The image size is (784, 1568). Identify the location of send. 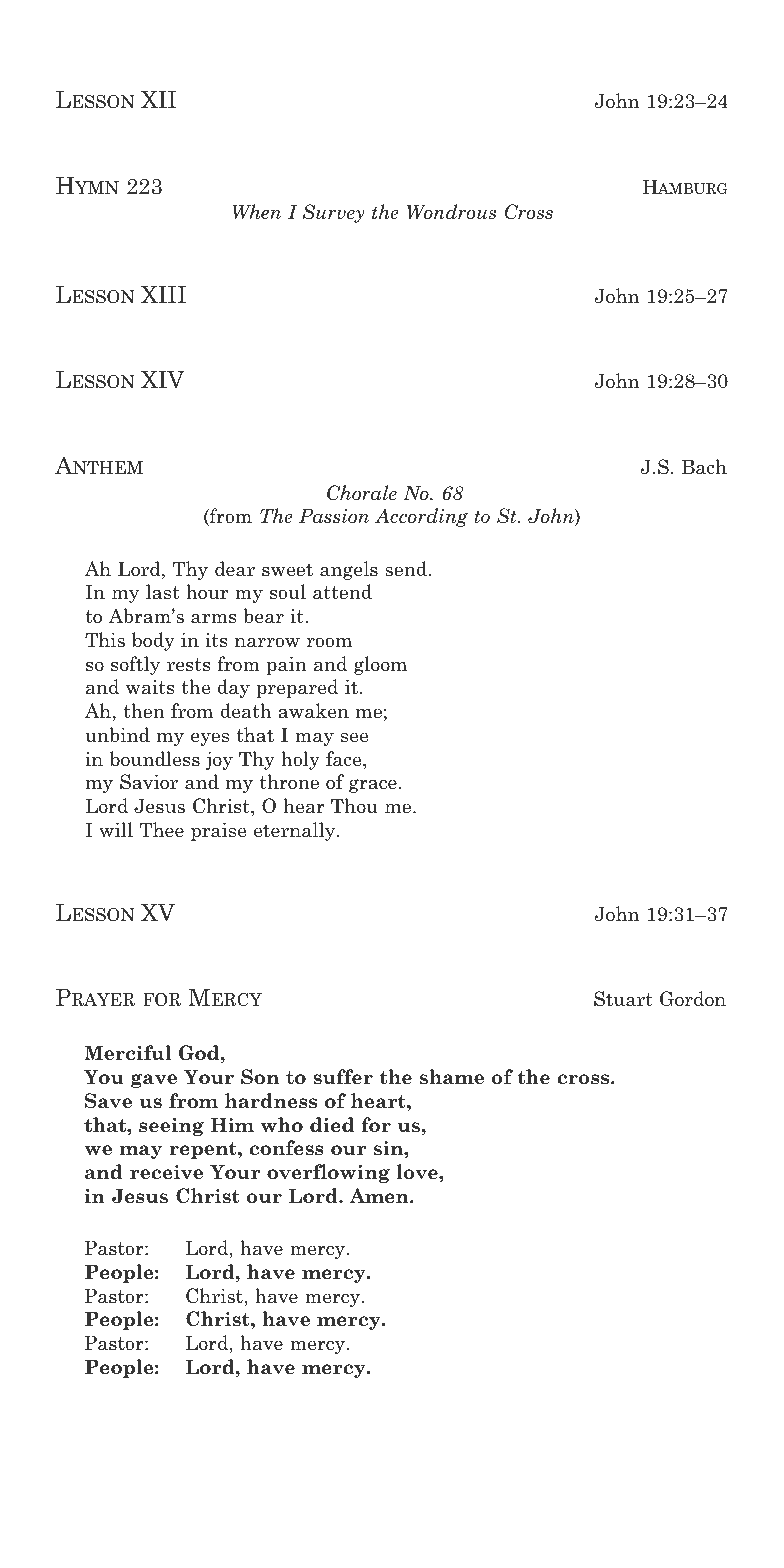
(407, 569).
